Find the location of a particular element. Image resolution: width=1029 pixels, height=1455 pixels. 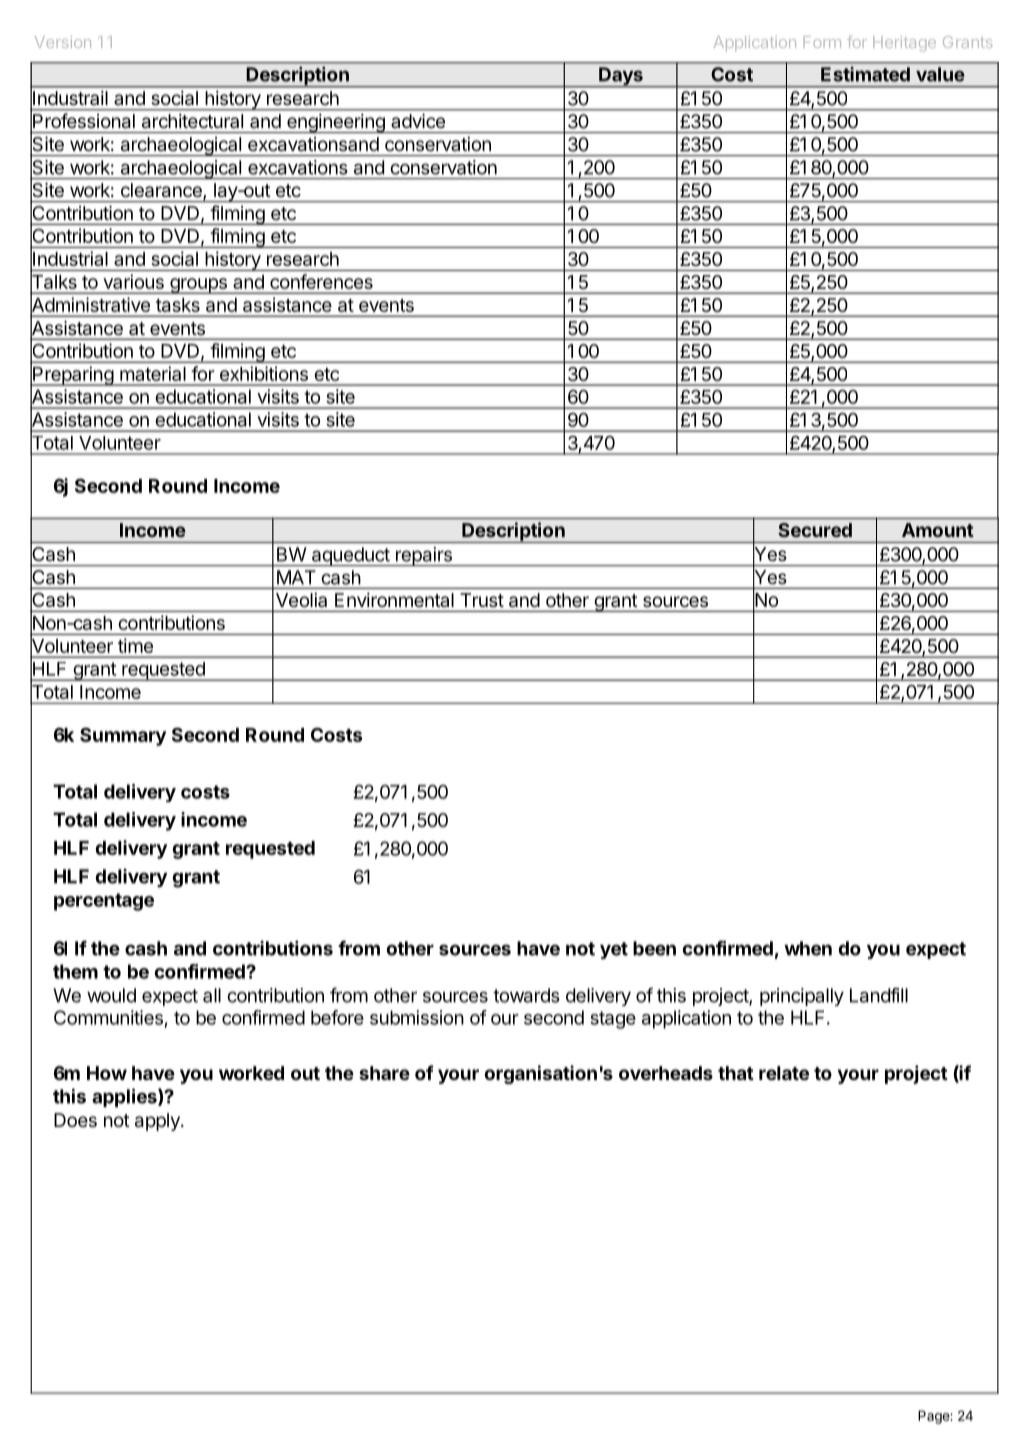

Summary is located at coordinates (123, 736).
